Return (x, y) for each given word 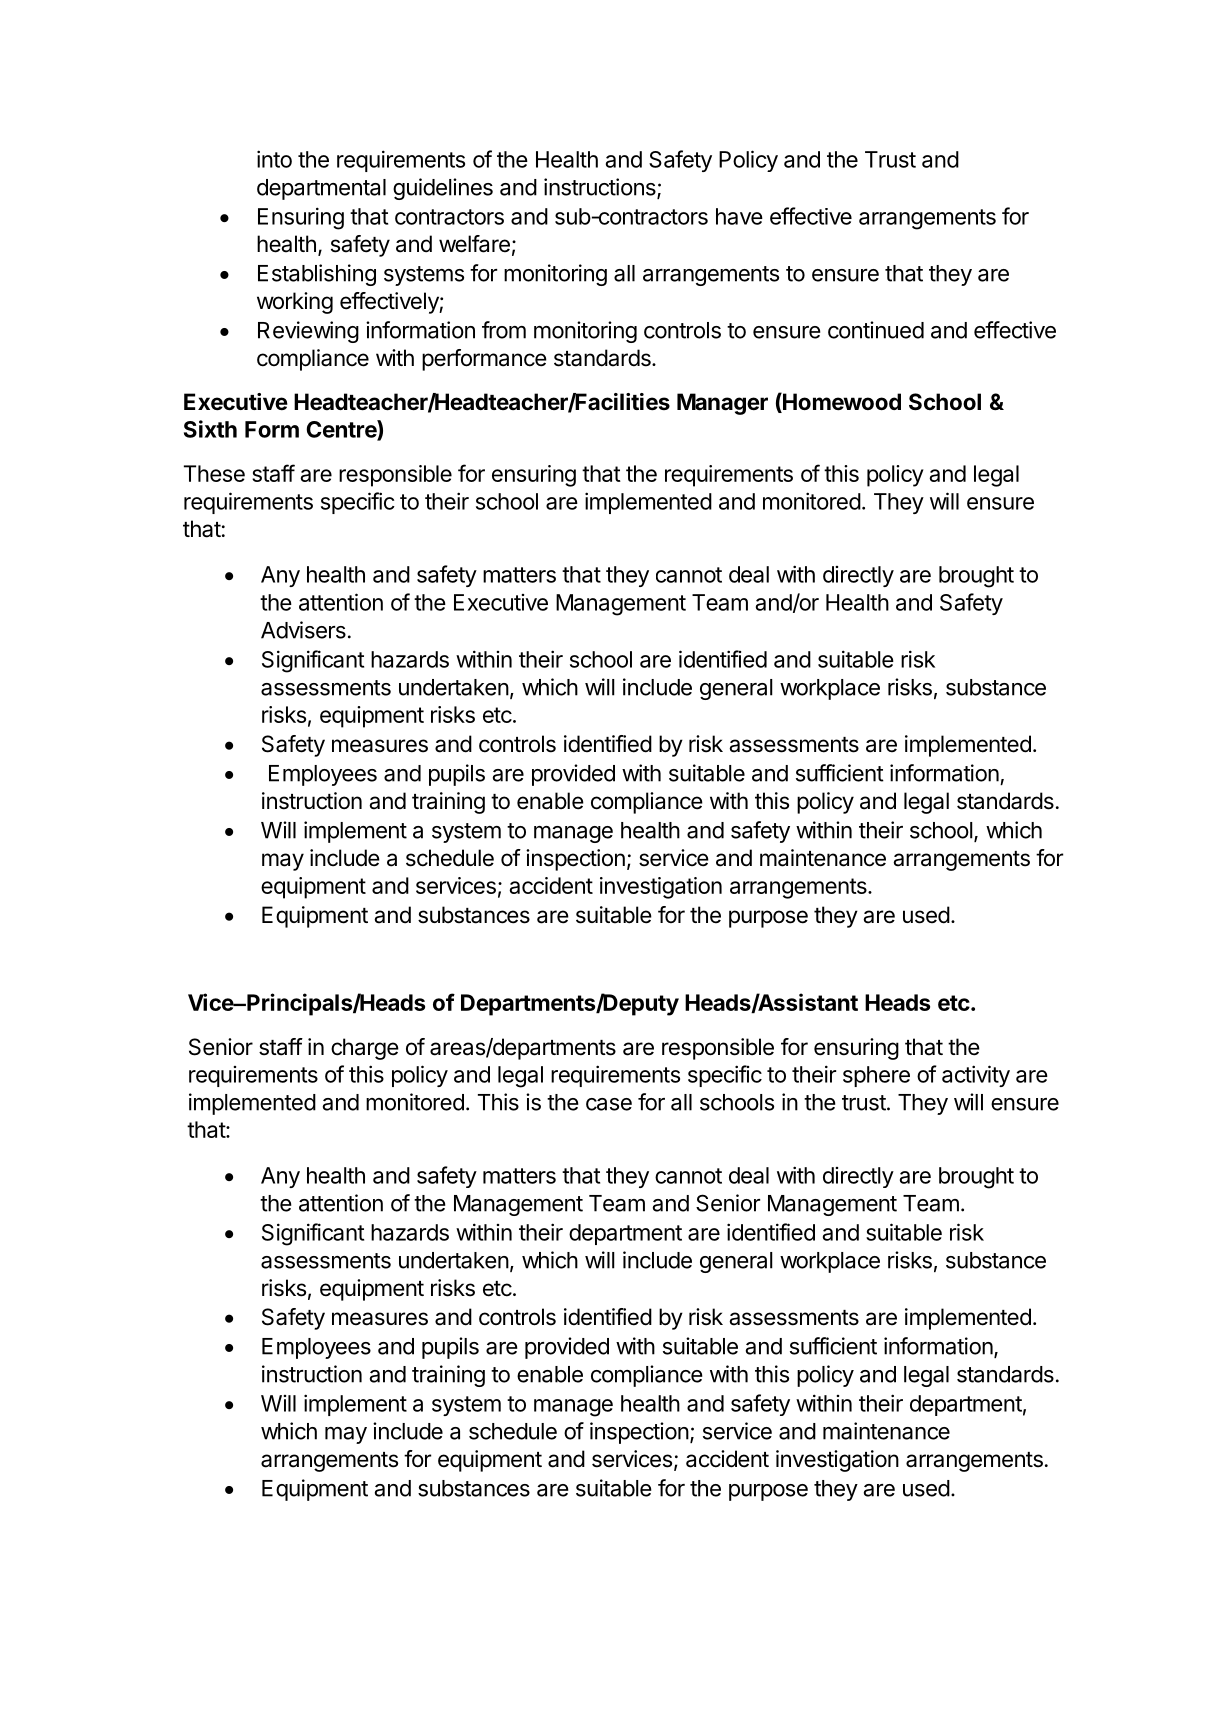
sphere (876, 1076)
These (214, 473)
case (609, 1104)
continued (876, 330)
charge (365, 1049)
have (739, 216)
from (504, 330)
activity (976, 1076)
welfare (474, 244)
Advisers (303, 630)
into (274, 159)
